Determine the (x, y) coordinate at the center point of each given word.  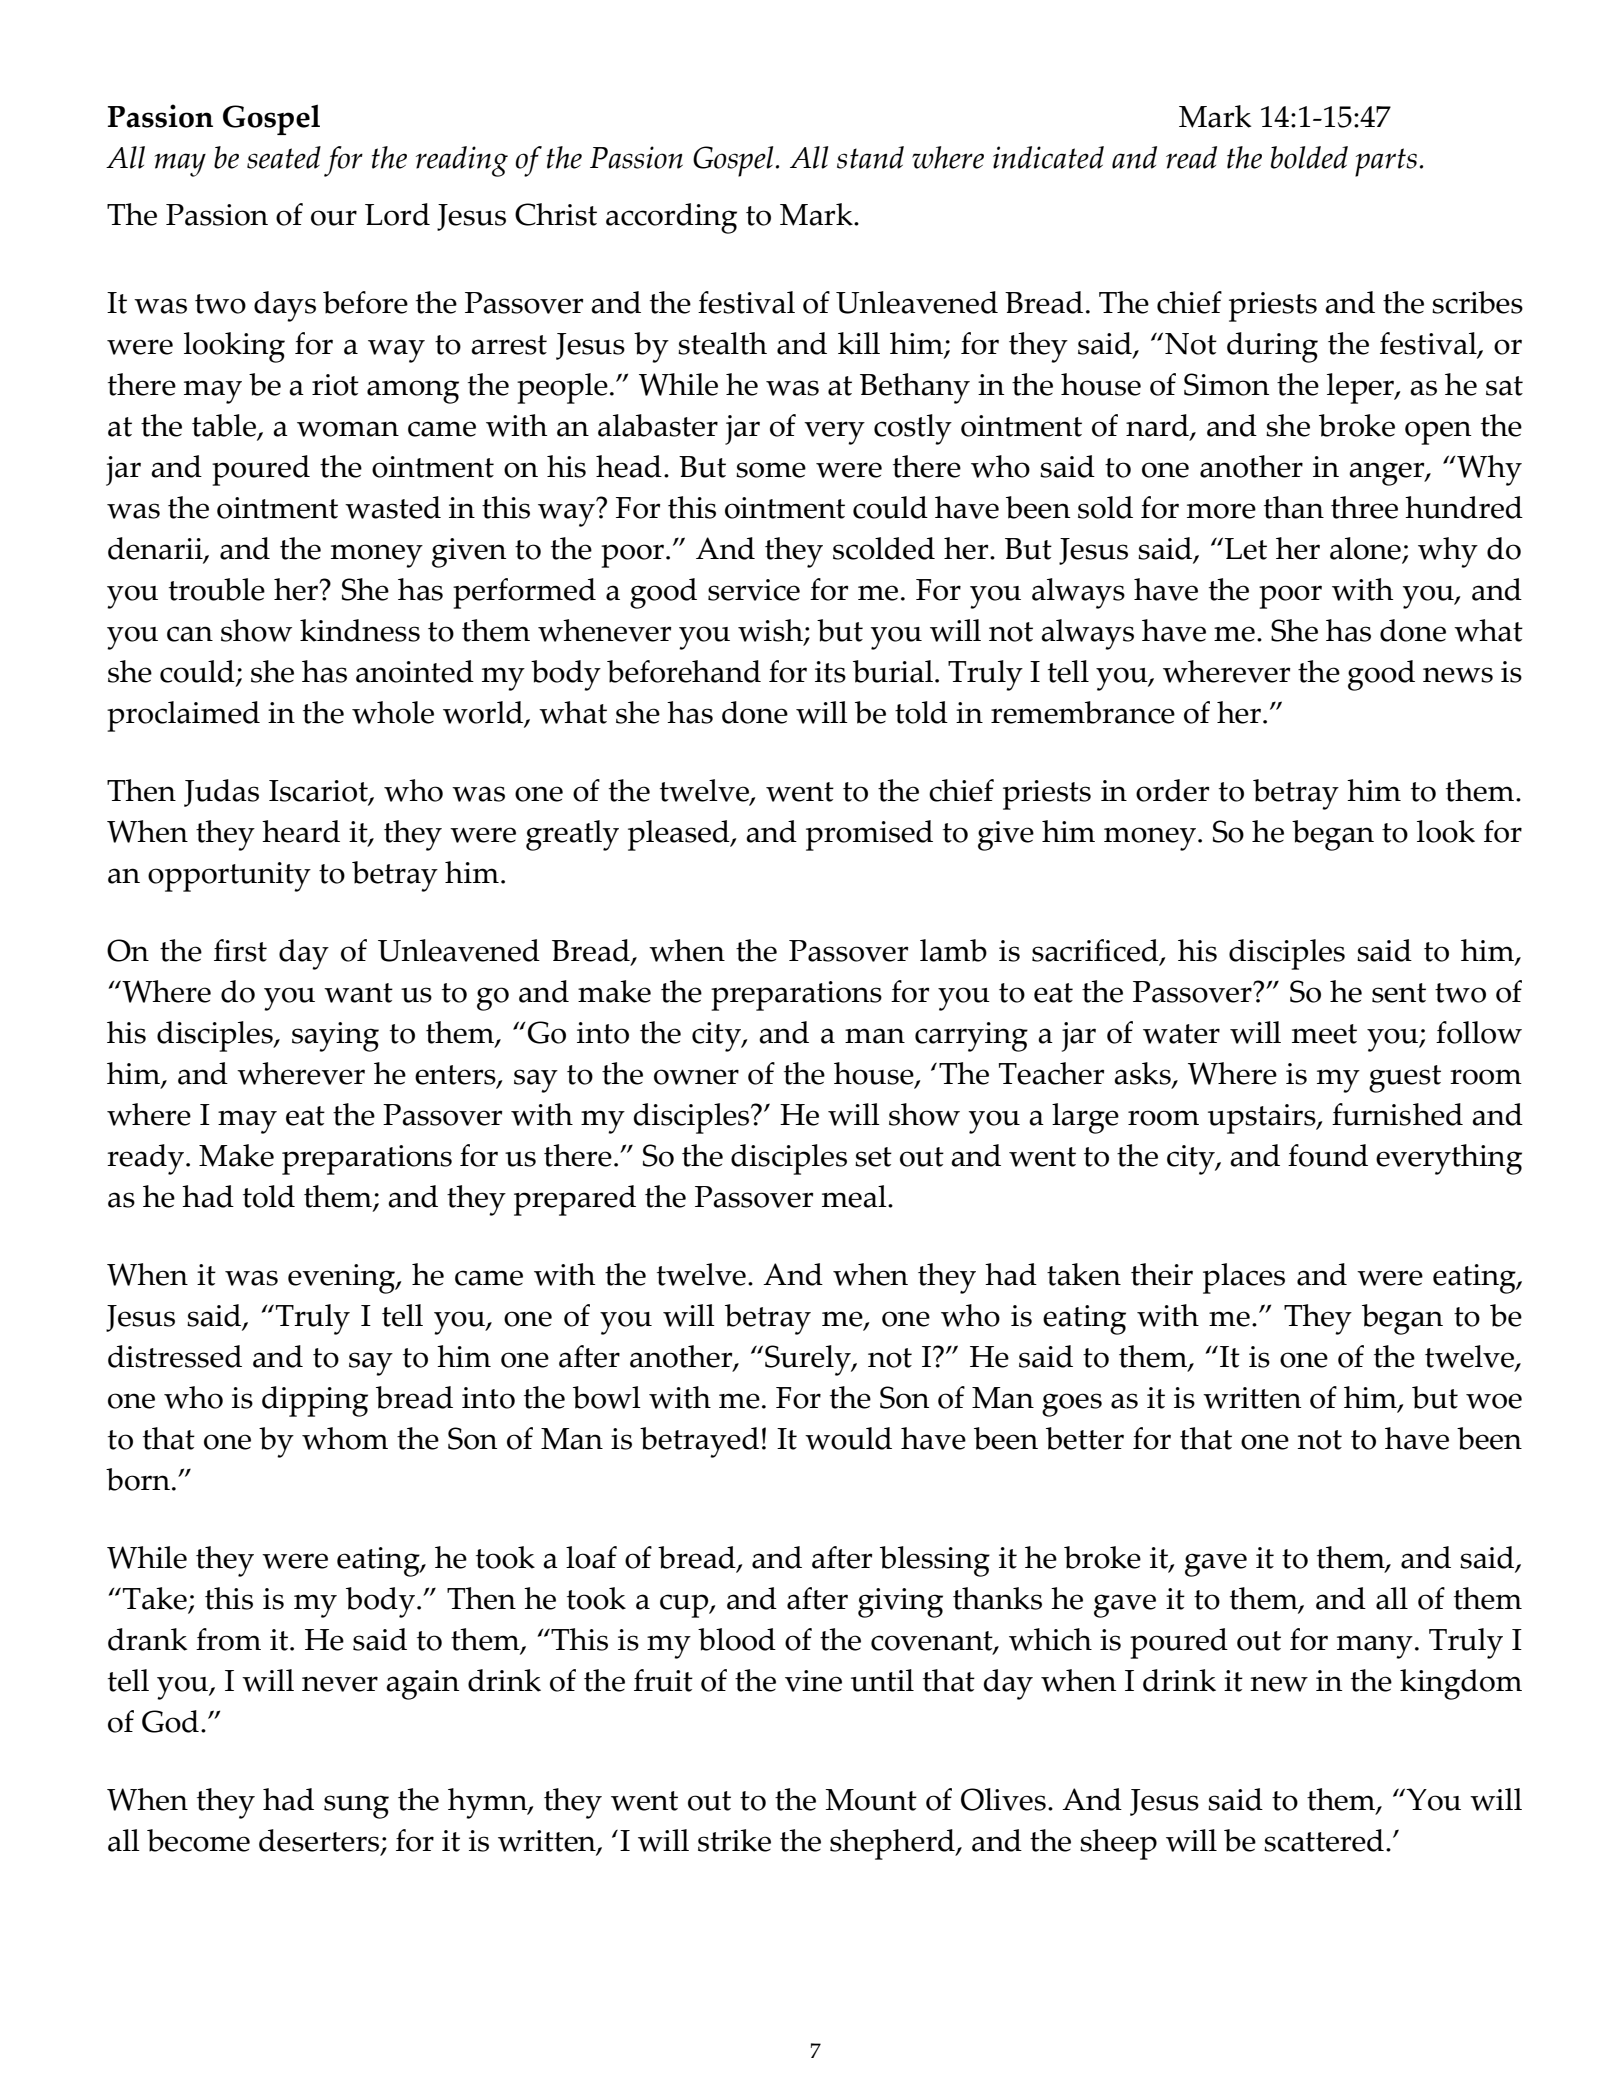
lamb (953, 950)
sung (356, 1807)
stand (870, 157)
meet (1324, 1034)
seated (284, 157)
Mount (871, 1800)
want (358, 993)
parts (1386, 162)
